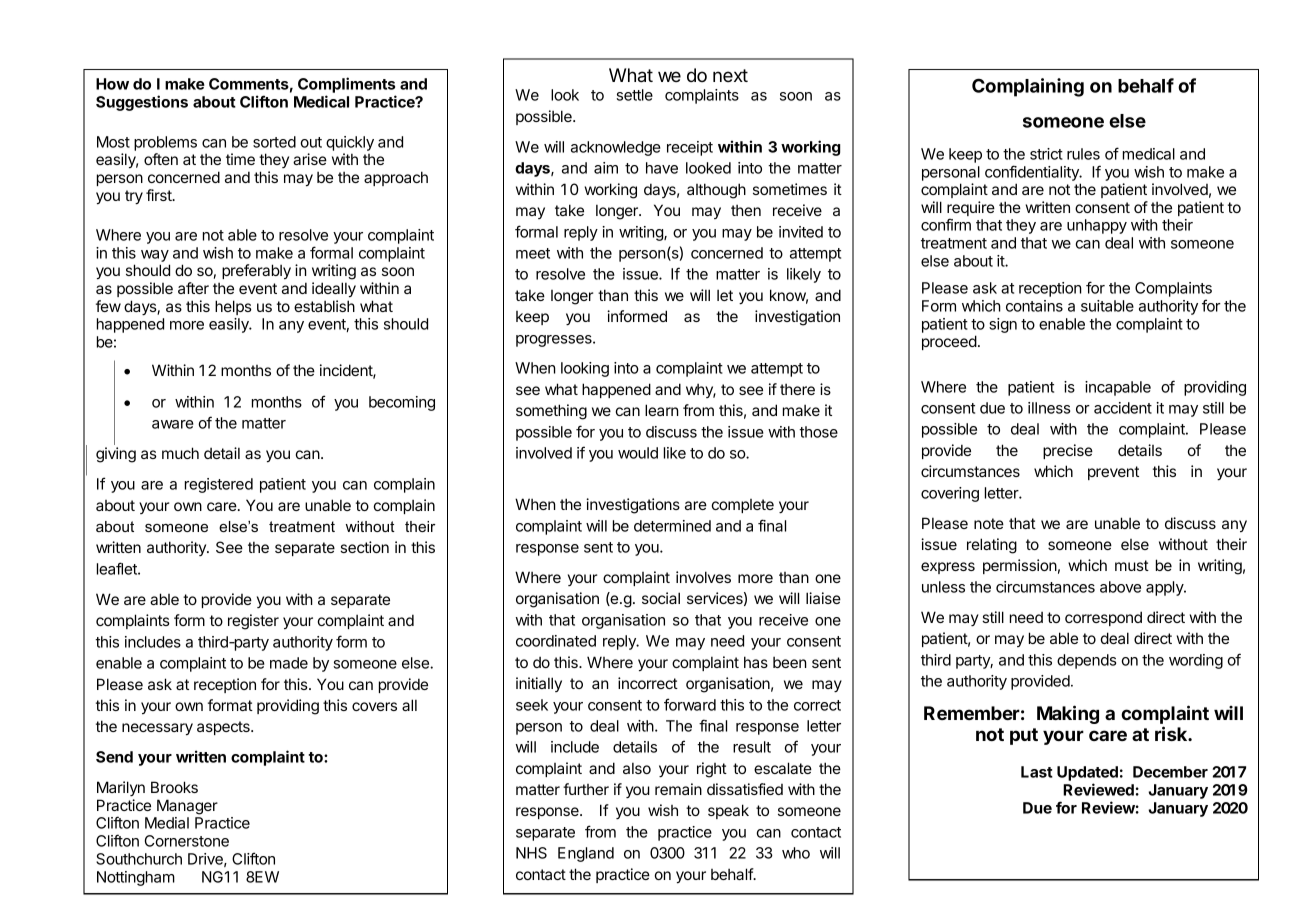 This document has height=924, width=1308. I want to click on precise, so click(1068, 451).
